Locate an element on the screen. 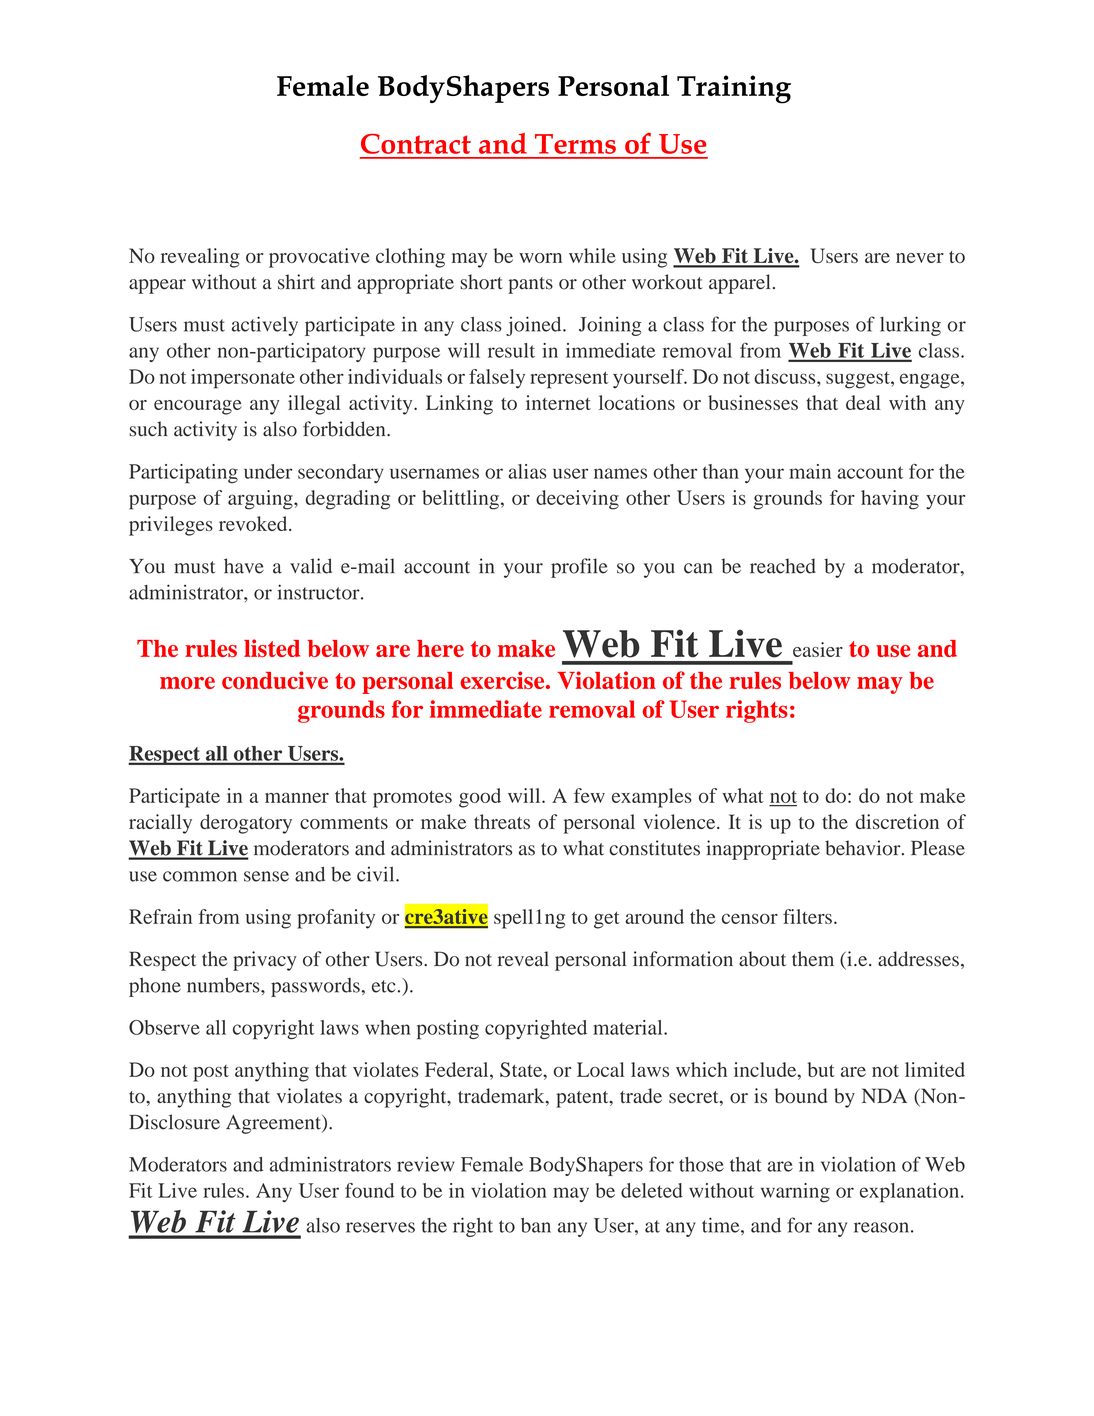  main is located at coordinates (810, 471).
